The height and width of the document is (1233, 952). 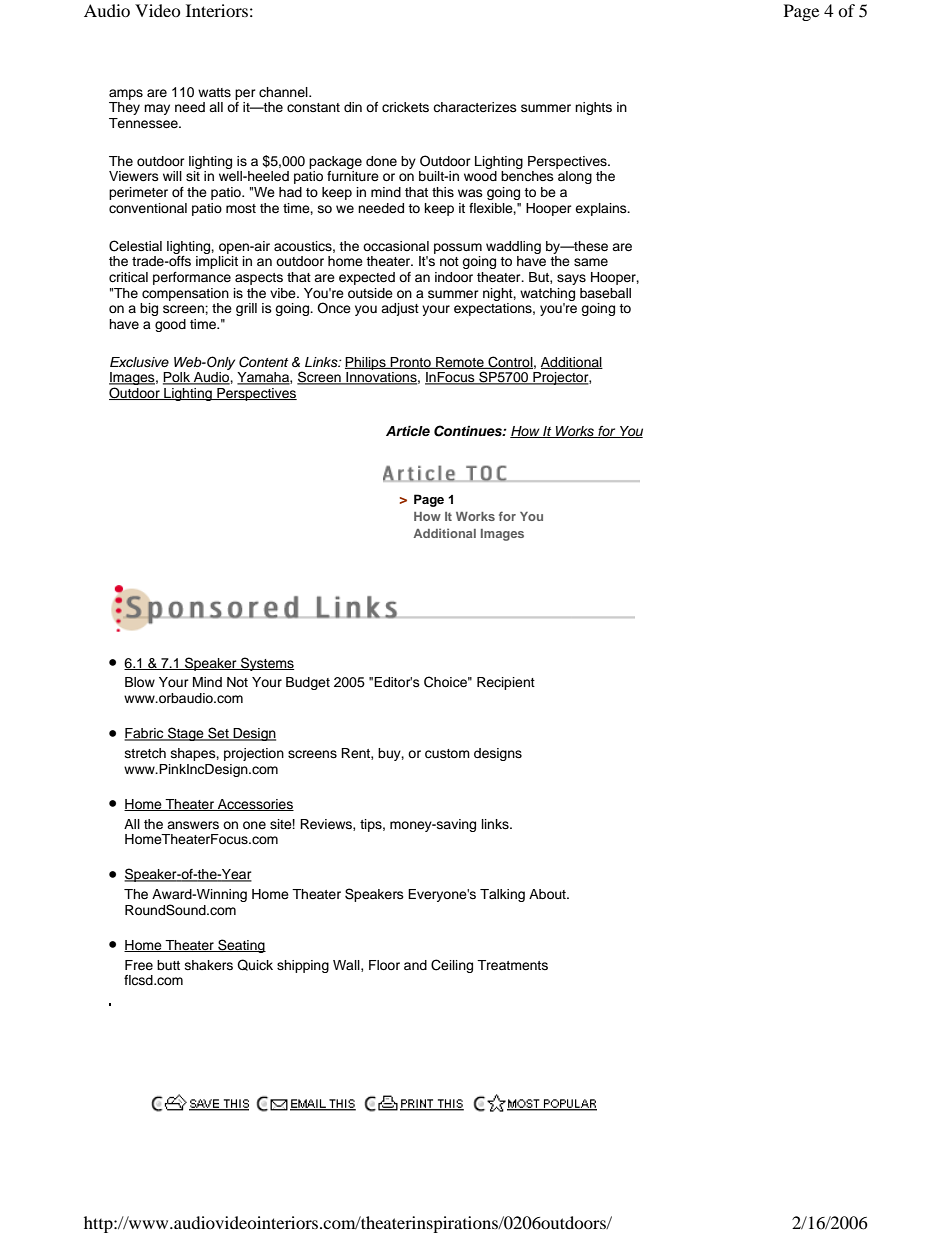 What do you see at coordinates (157, 109) in the document?
I see `may` at bounding box center [157, 109].
